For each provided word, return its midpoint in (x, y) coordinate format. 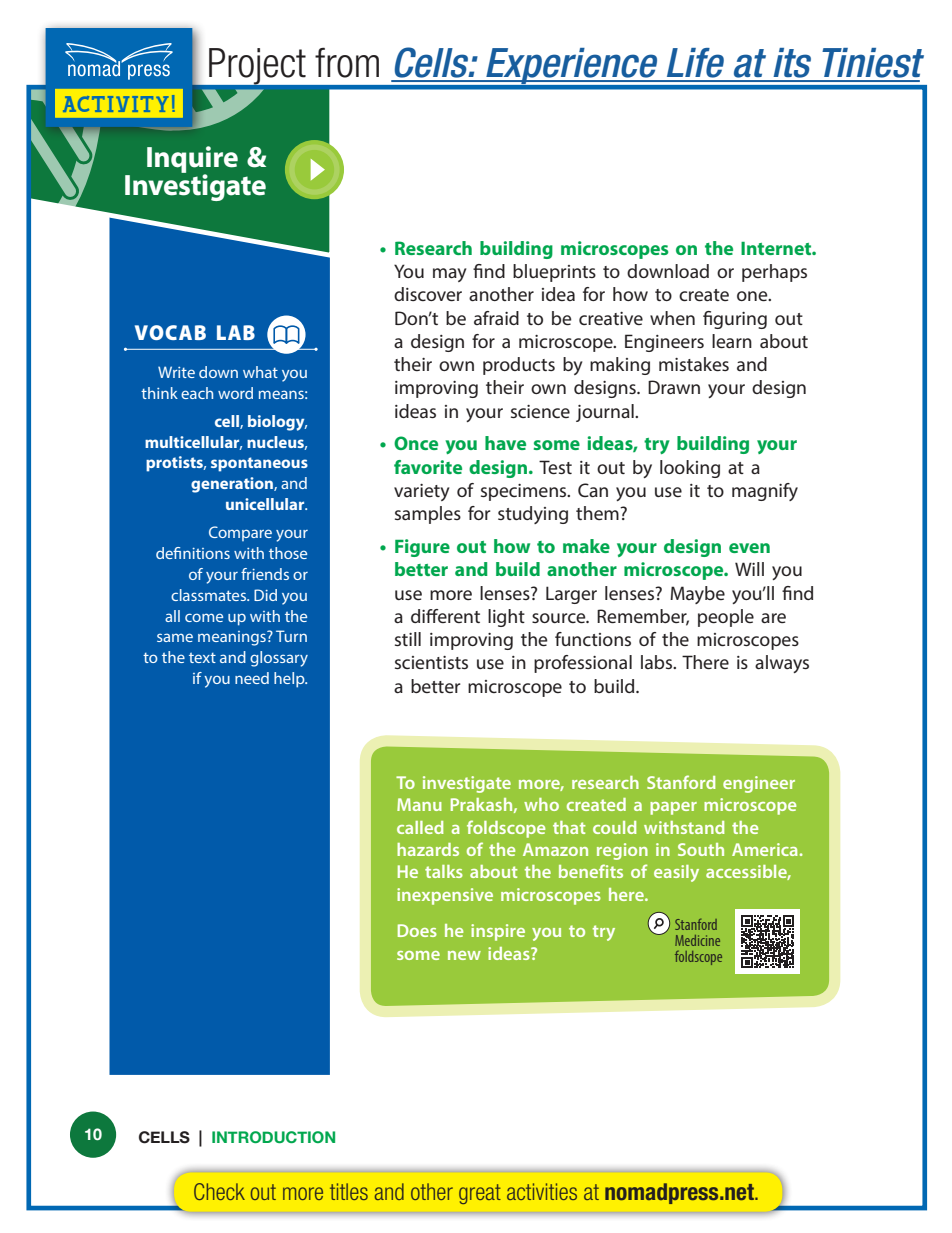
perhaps (774, 273)
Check (219, 1191)
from (347, 62)
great (480, 1194)
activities (542, 1191)
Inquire (192, 160)
